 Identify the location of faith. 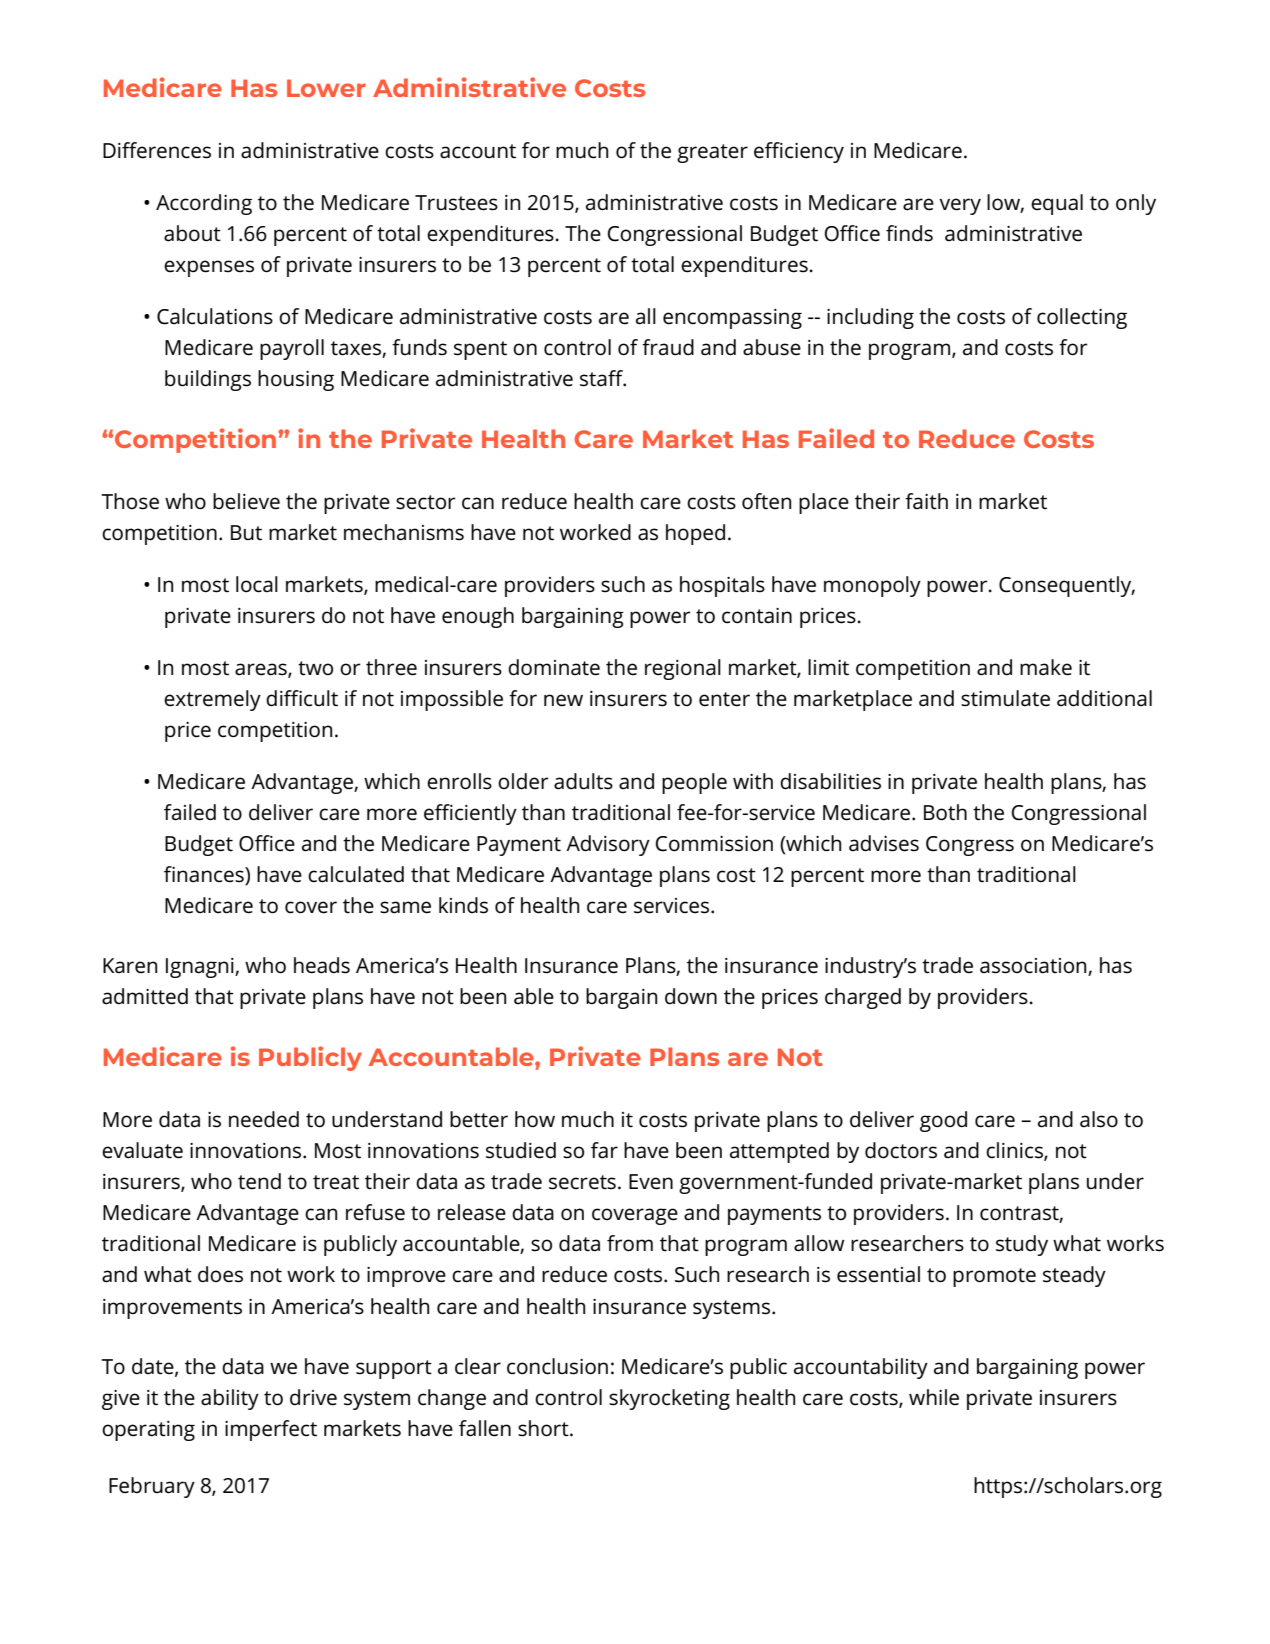
(926, 501).
